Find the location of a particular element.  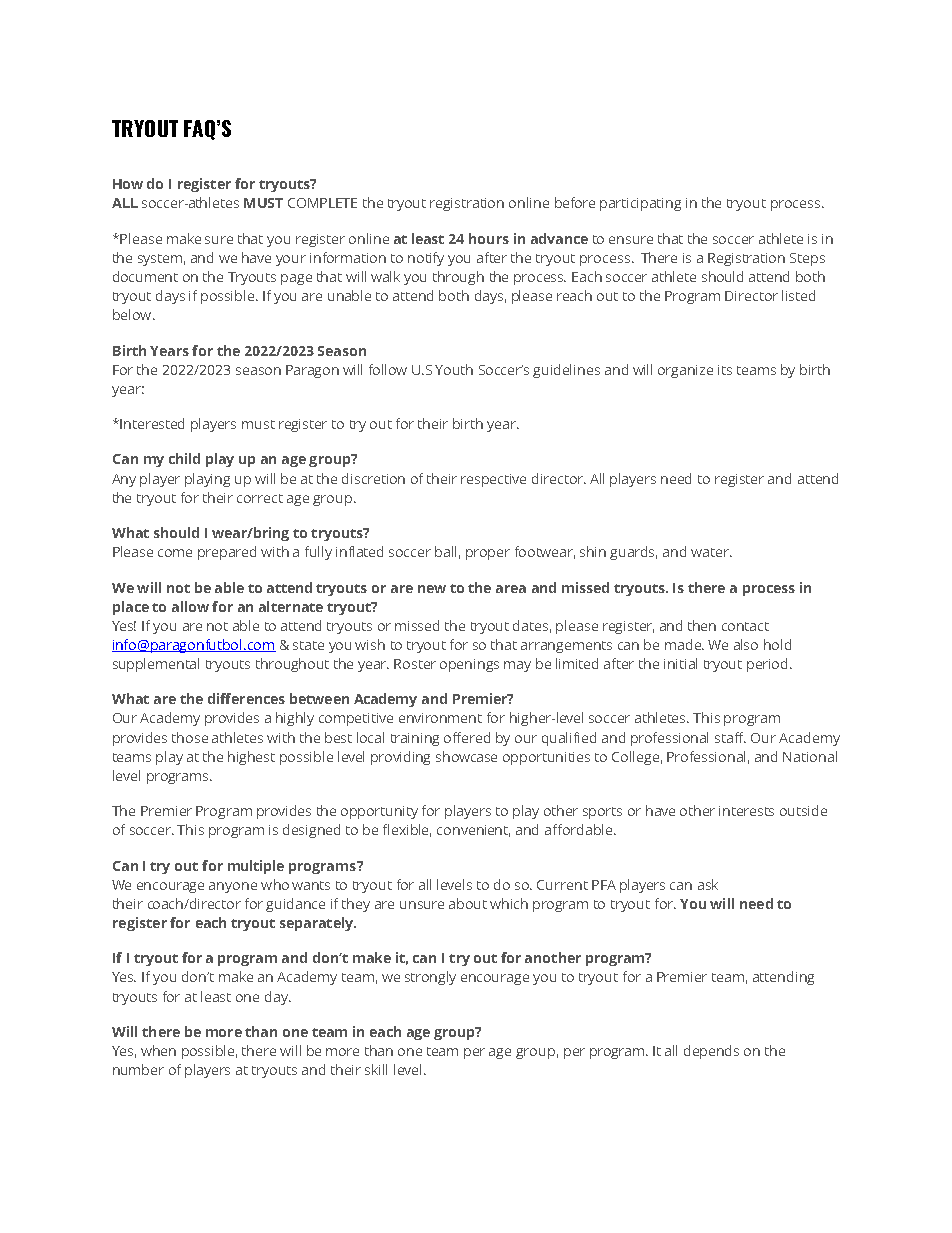

hours is located at coordinates (489, 238).
